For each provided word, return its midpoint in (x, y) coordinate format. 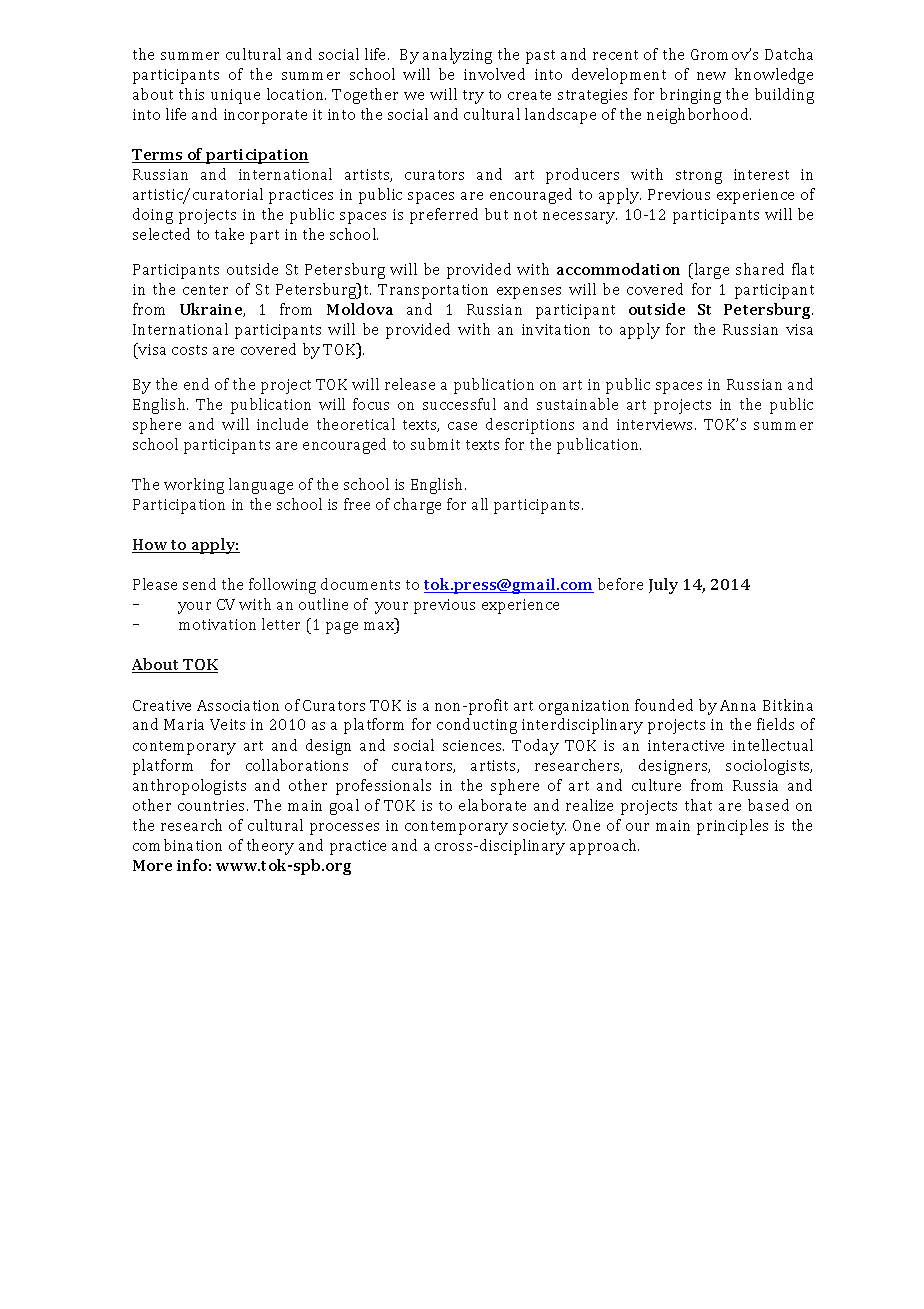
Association (238, 705)
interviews (656, 424)
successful (459, 404)
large (710, 271)
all (480, 504)
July (663, 586)
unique (235, 96)
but (496, 214)
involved (494, 74)
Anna (738, 705)
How (151, 546)
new (711, 76)
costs (189, 350)
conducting (477, 726)
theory (270, 847)
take (229, 234)
